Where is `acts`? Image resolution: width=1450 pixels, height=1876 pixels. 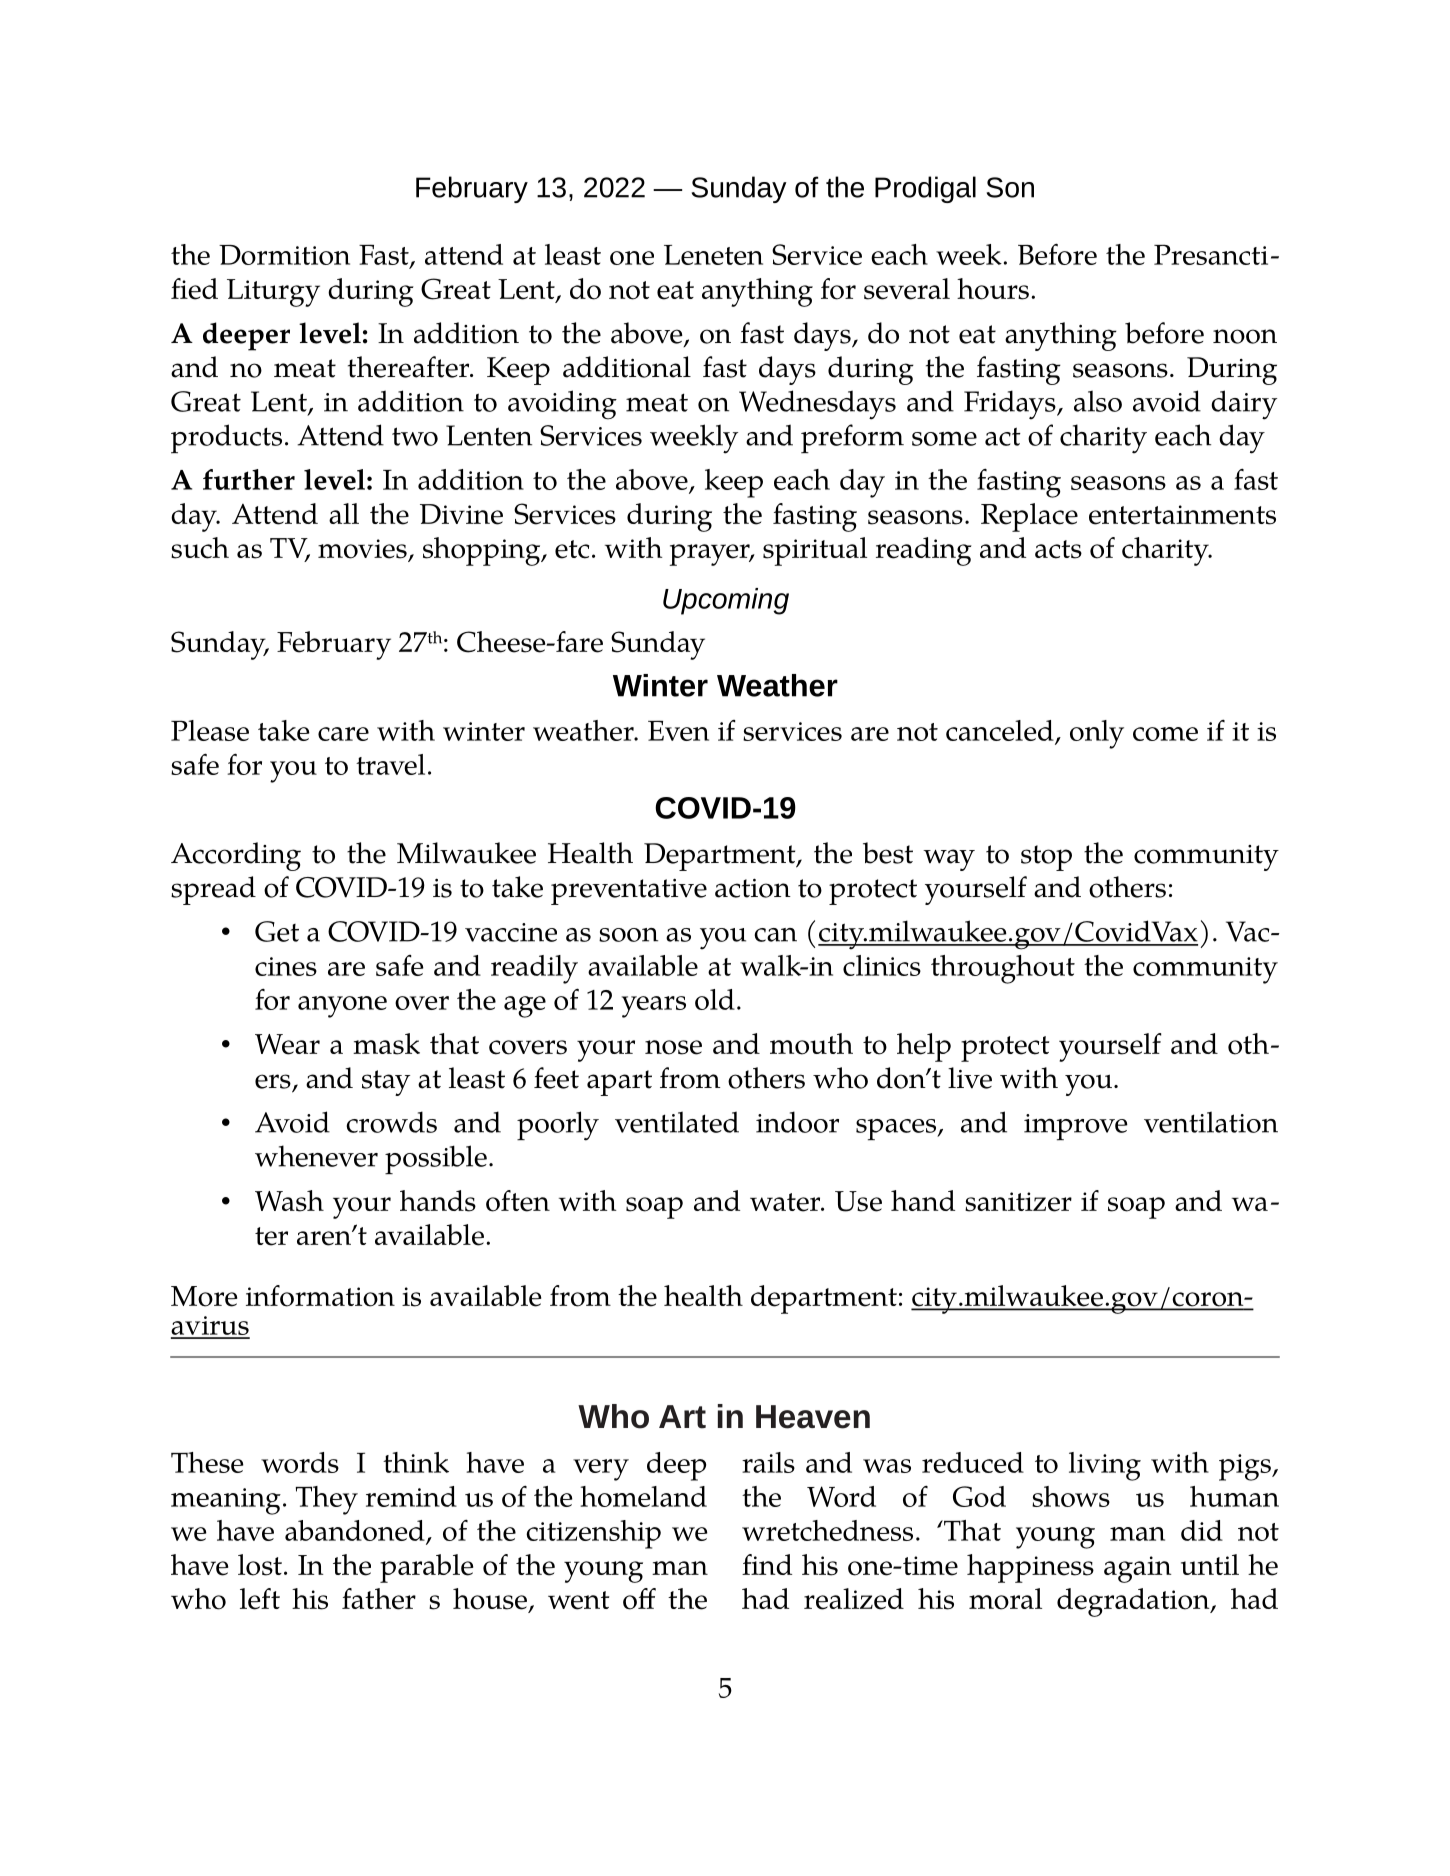 acts is located at coordinates (1058, 549).
